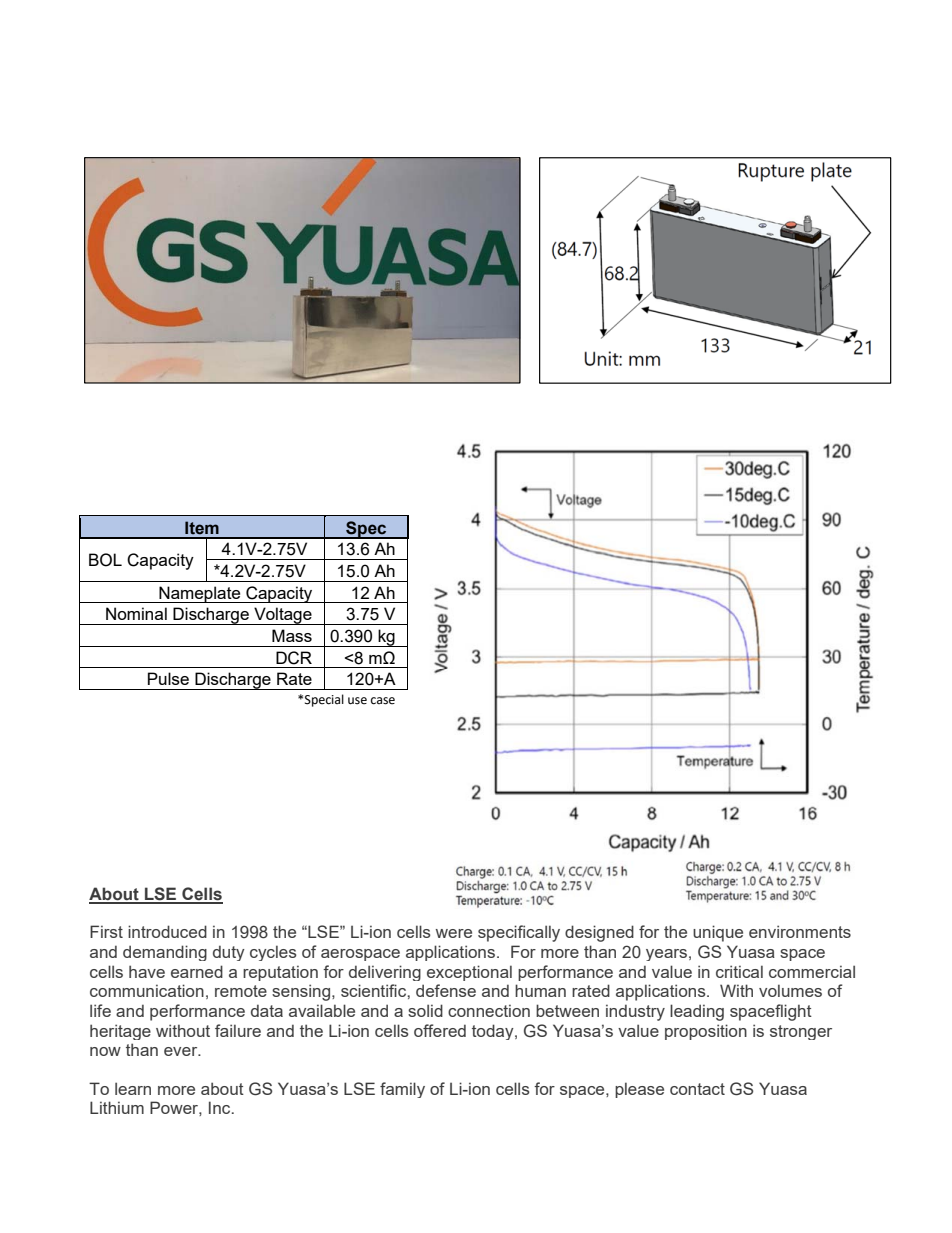  What do you see at coordinates (200, 594) in the screenshot?
I see `Nameplate` at bounding box center [200, 594].
